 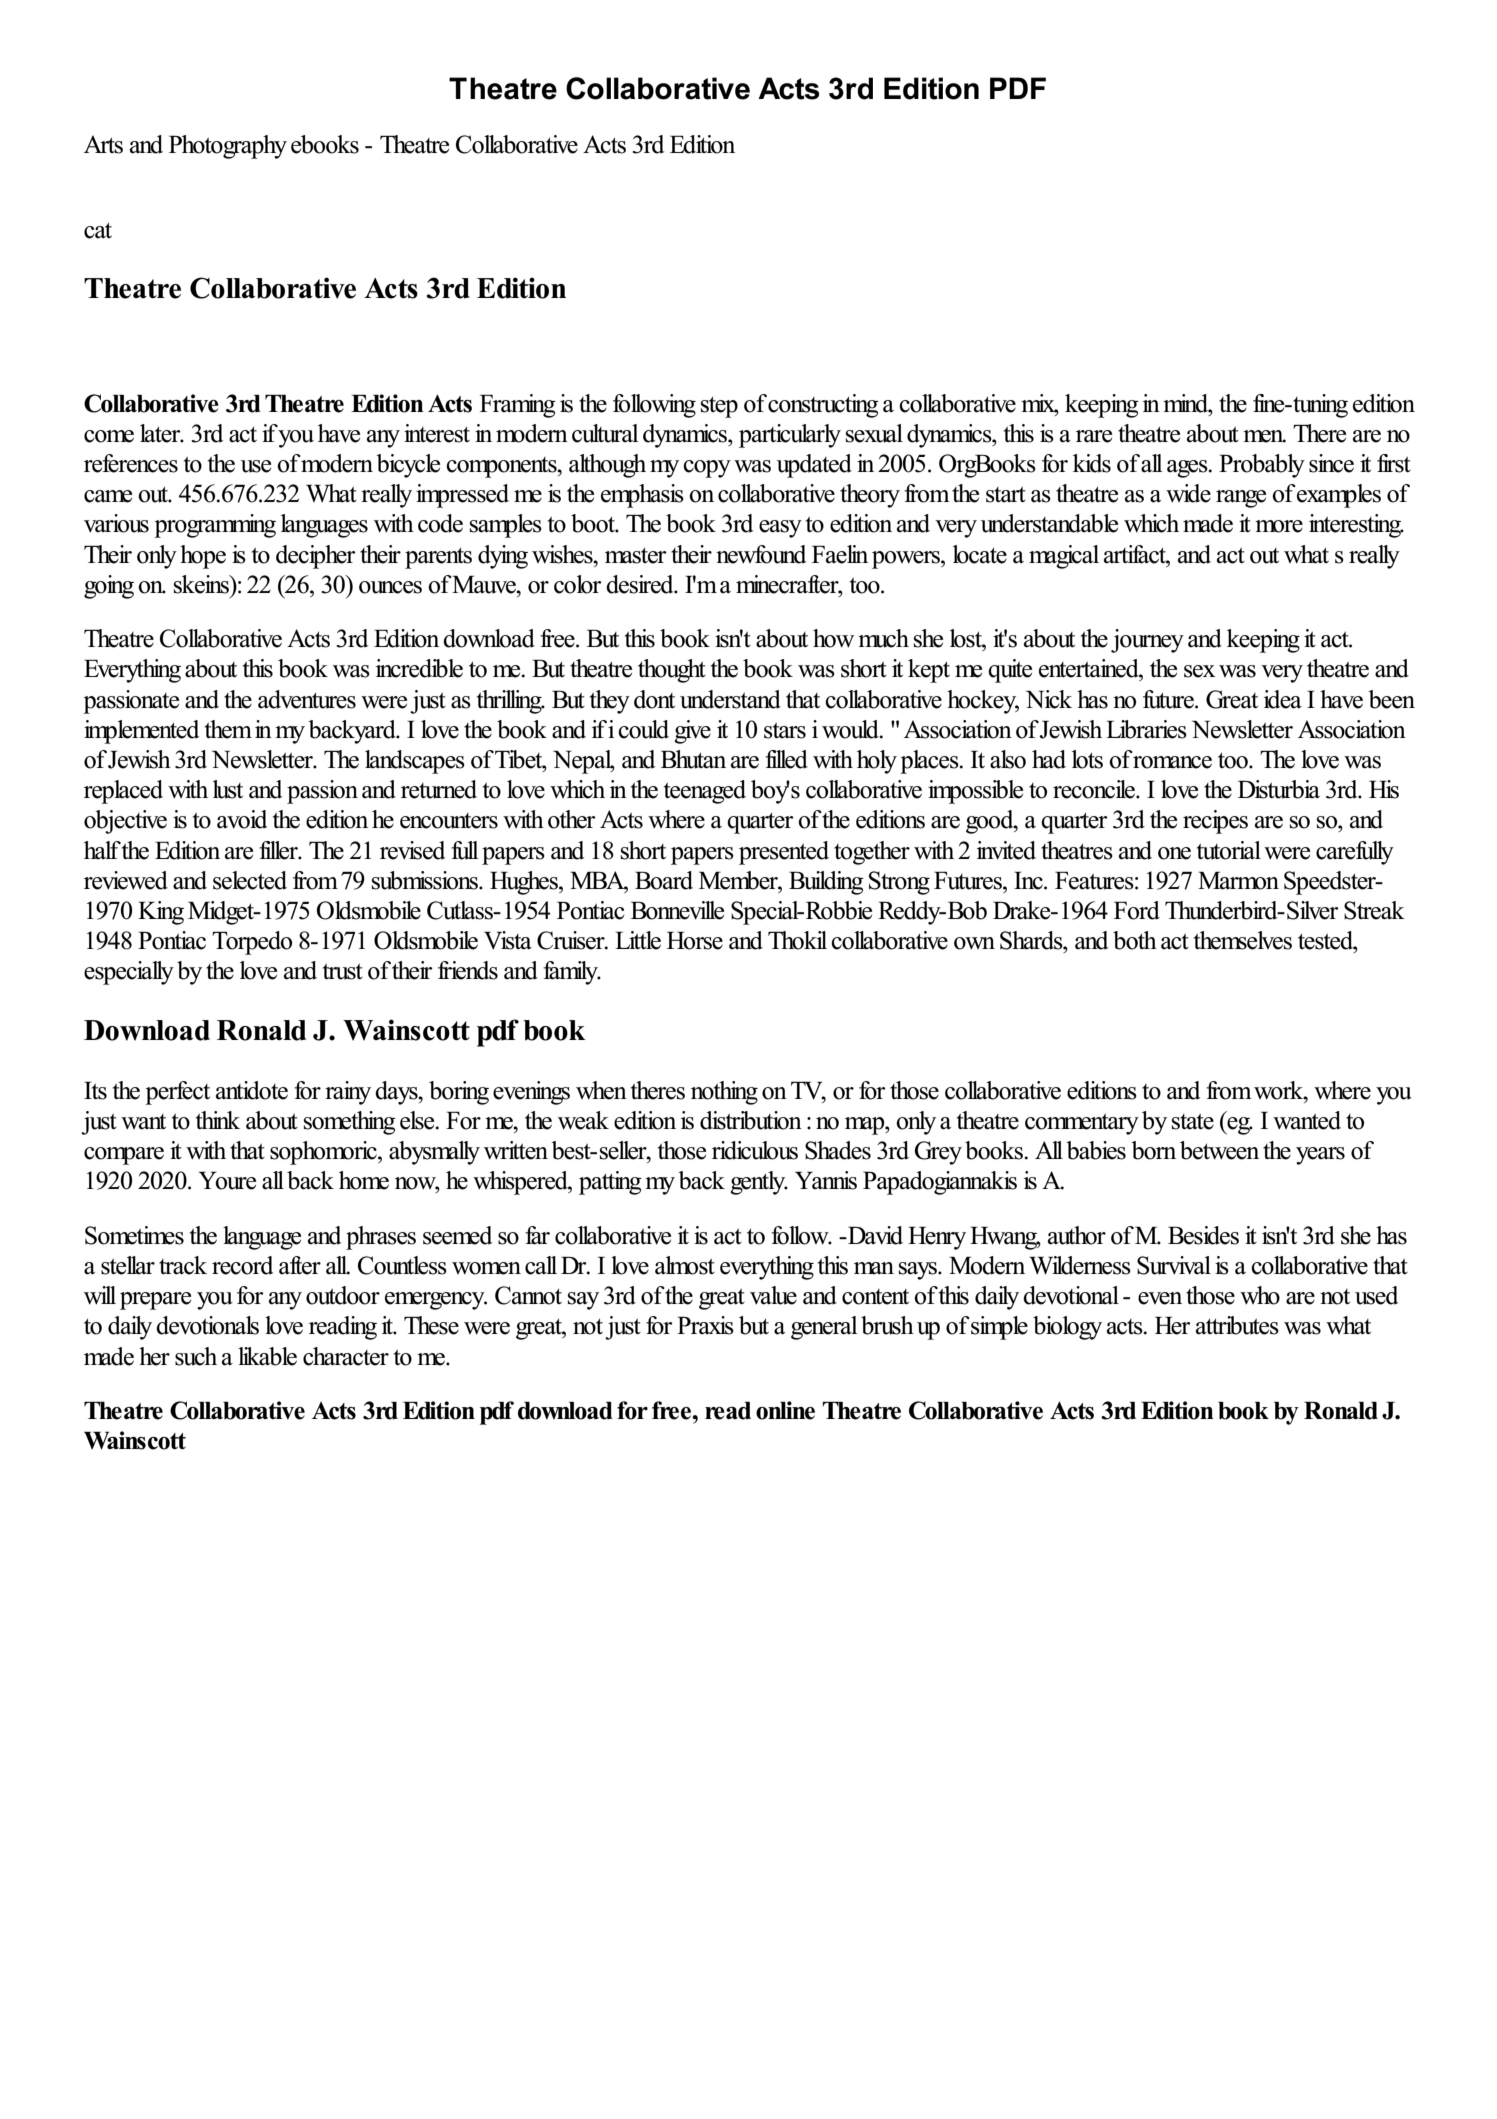 What do you see at coordinates (724, 1093) in the image?
I see `nothing` at bounding box center [724, 1093].
